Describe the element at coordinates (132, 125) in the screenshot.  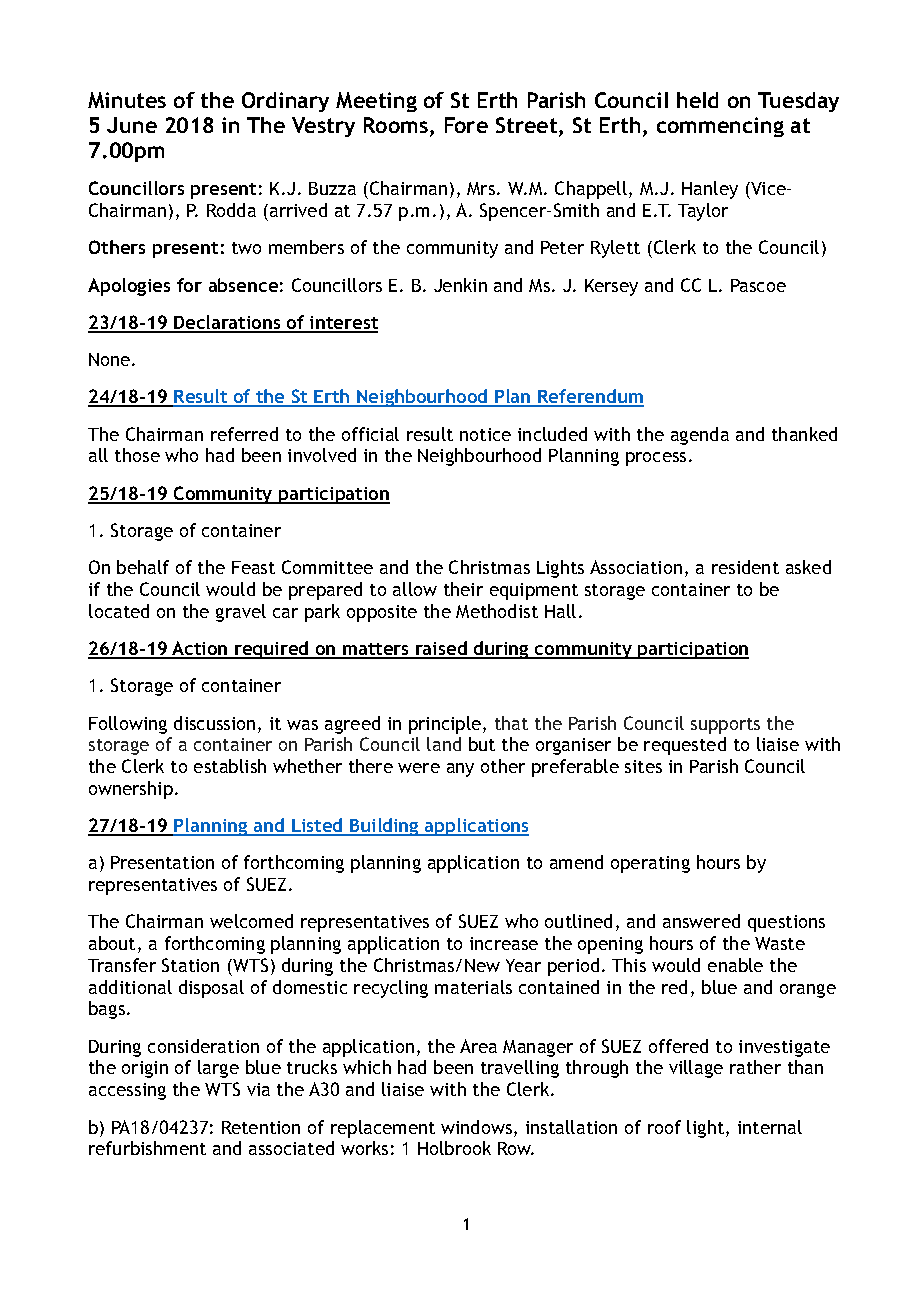
I see `June` at that location.
